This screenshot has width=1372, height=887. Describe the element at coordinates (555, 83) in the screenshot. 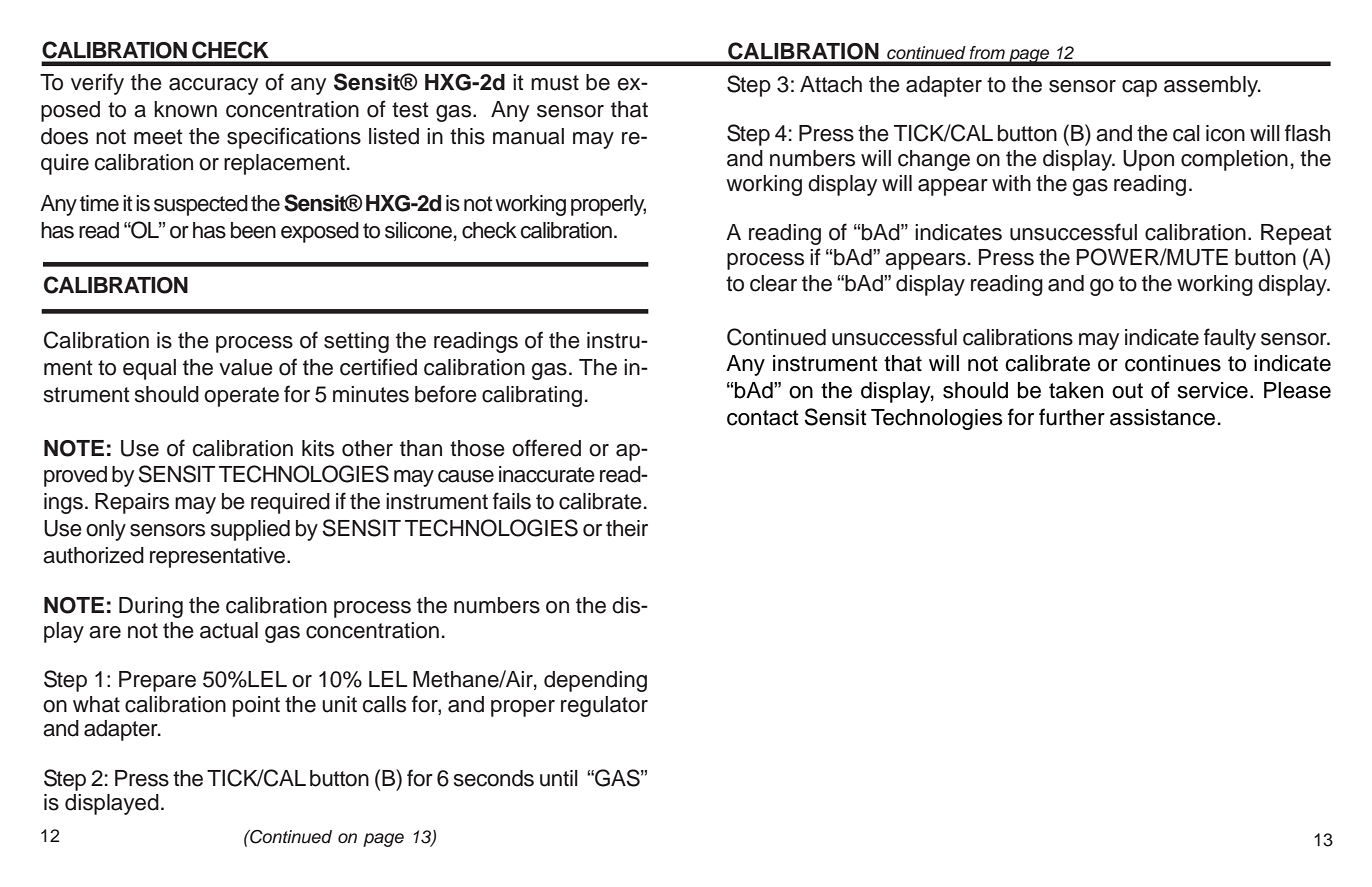

I see `must` at that location.
